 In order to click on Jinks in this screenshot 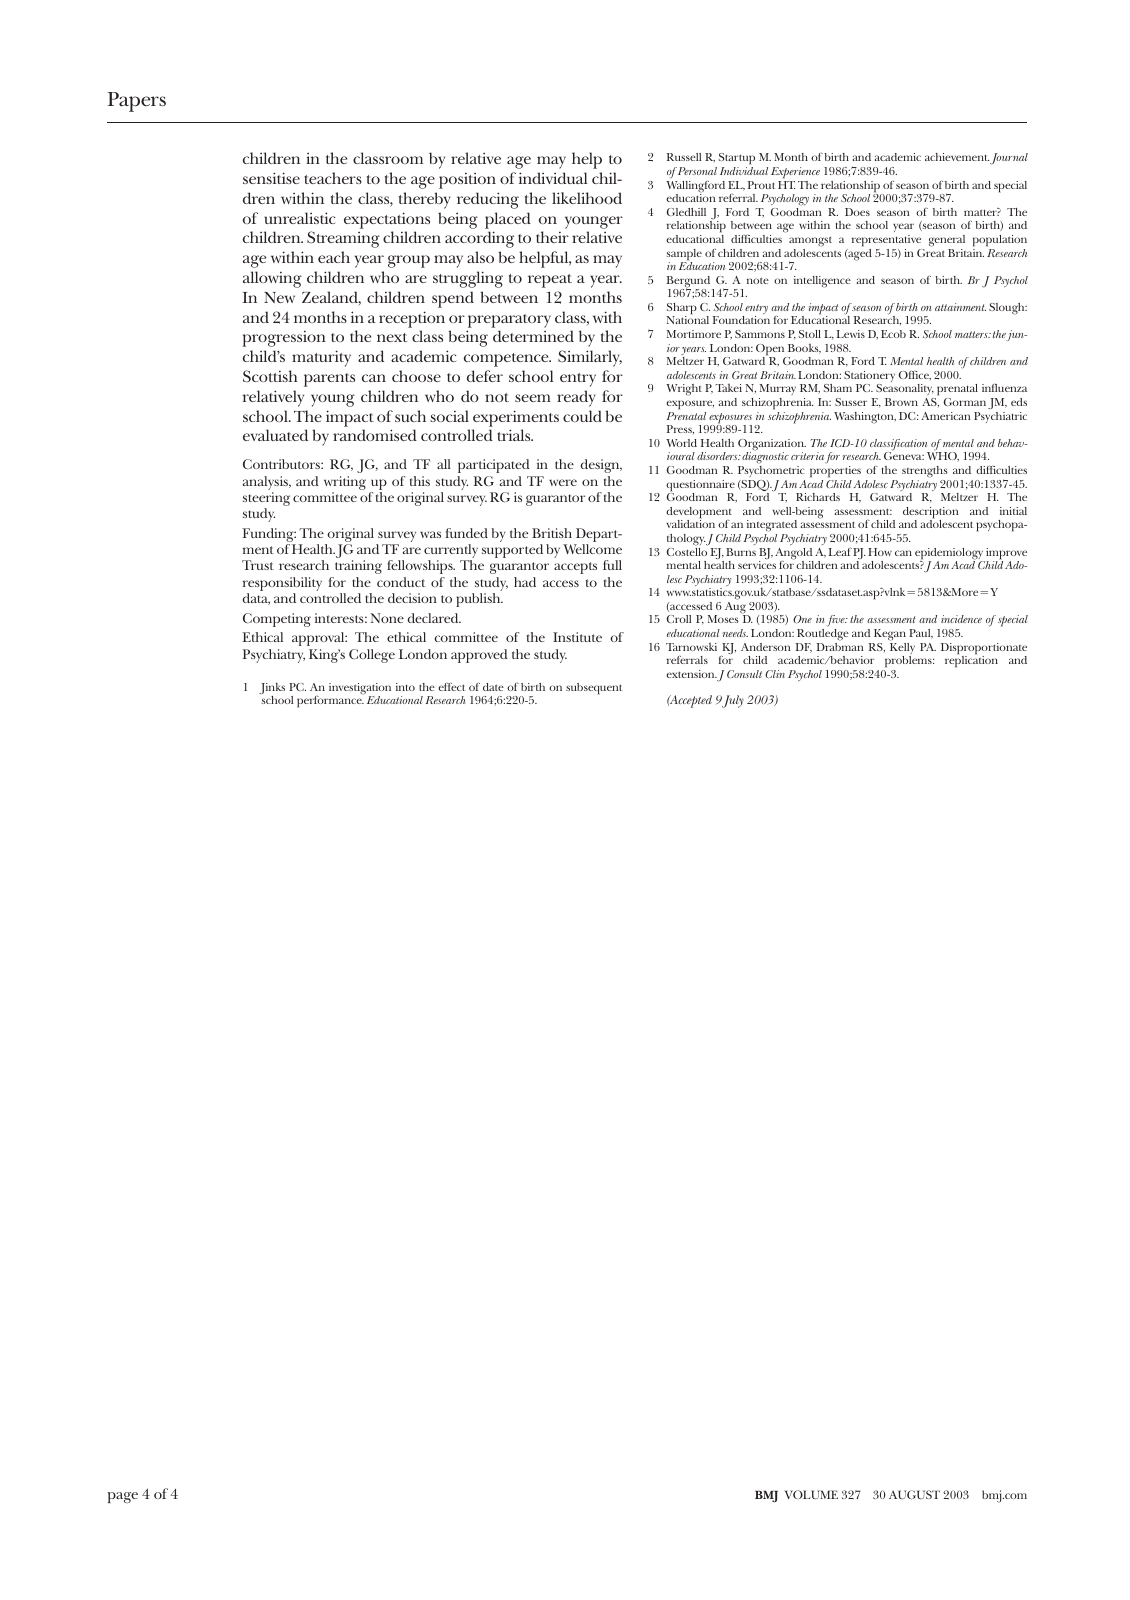, I will do `click(272, 689)`.
